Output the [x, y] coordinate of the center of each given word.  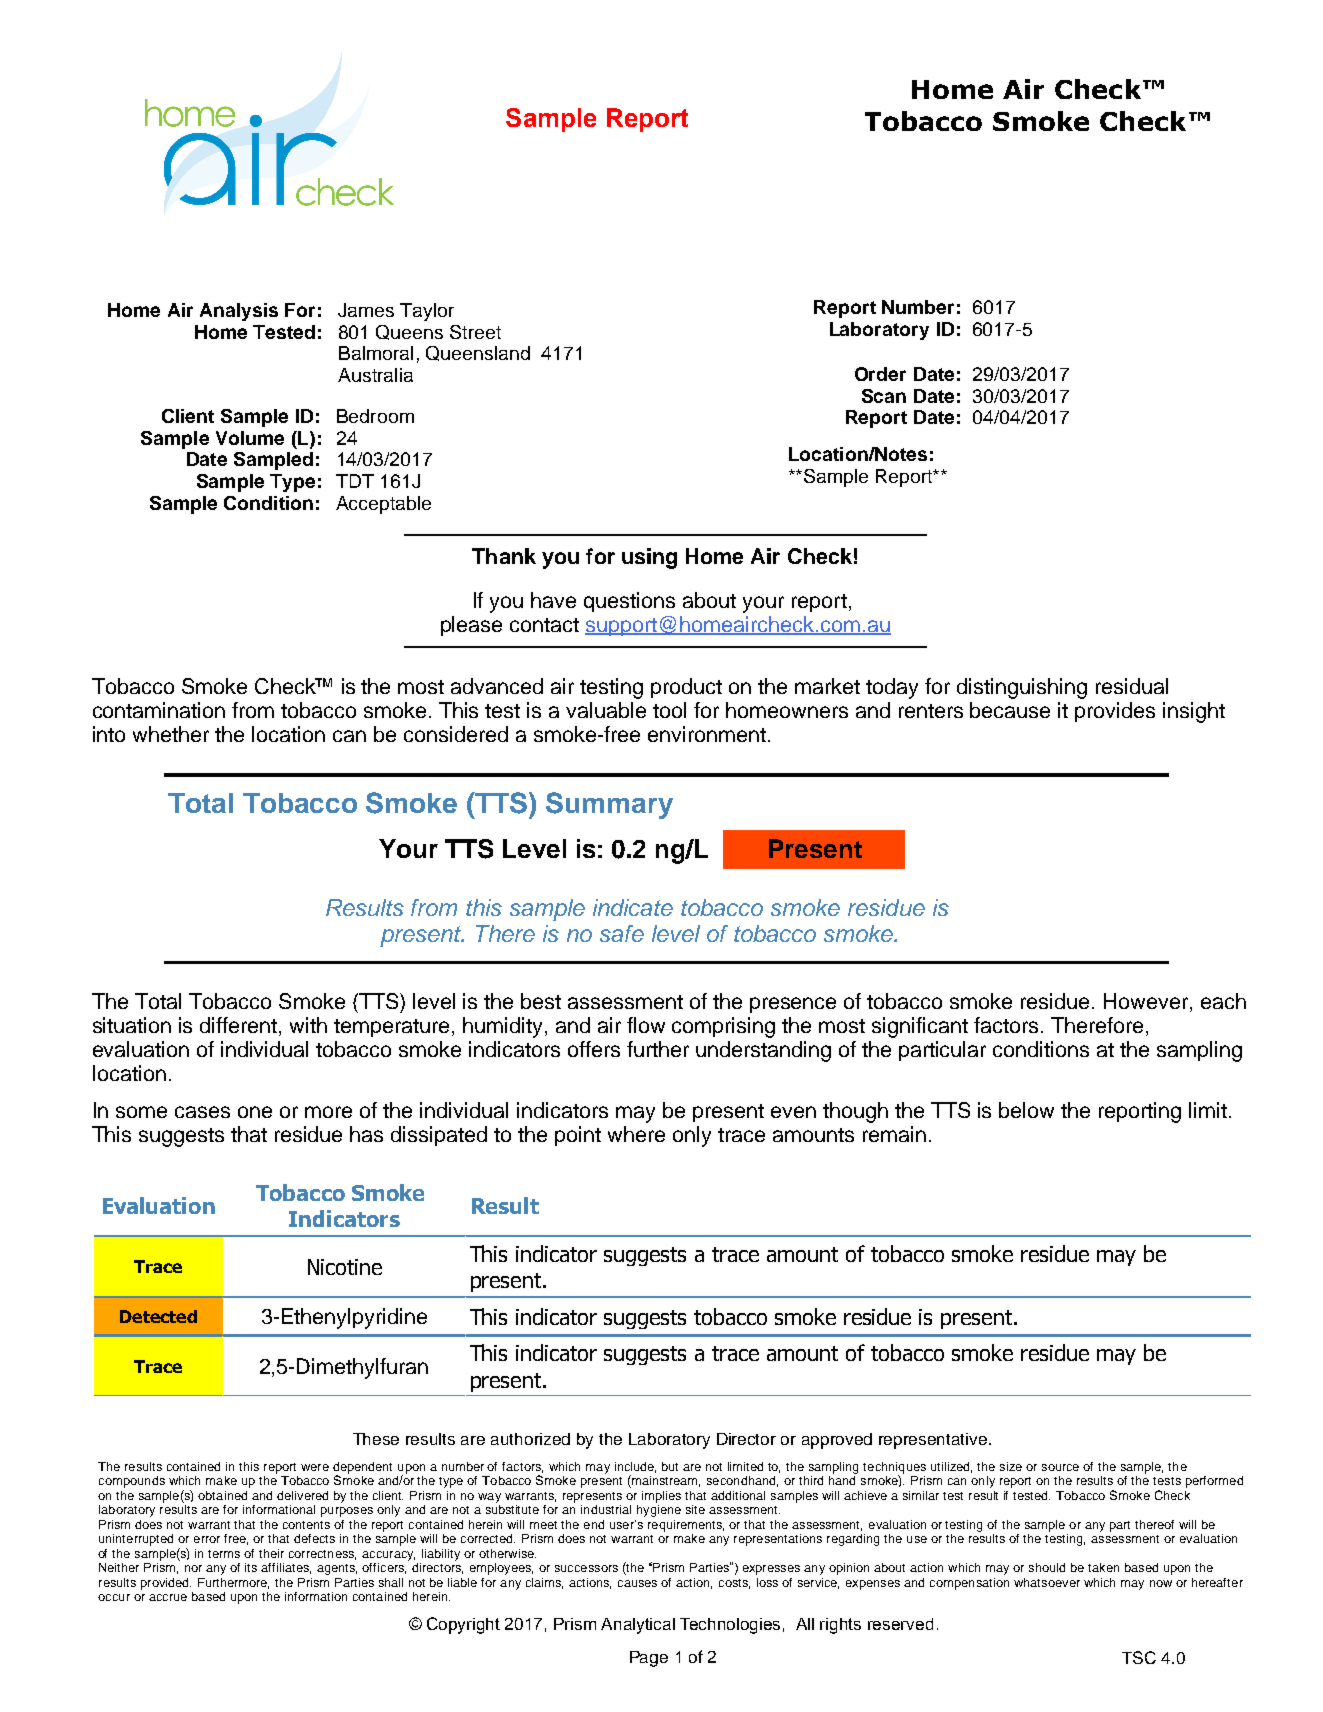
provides [1115, 712]
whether [171, 734]
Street [475, 332]
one [255, 1112]
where [636, 1134]
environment [707, 734]
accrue [168, 1597]
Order [880, 374]
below [1026, 1110]
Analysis [239, 312]
